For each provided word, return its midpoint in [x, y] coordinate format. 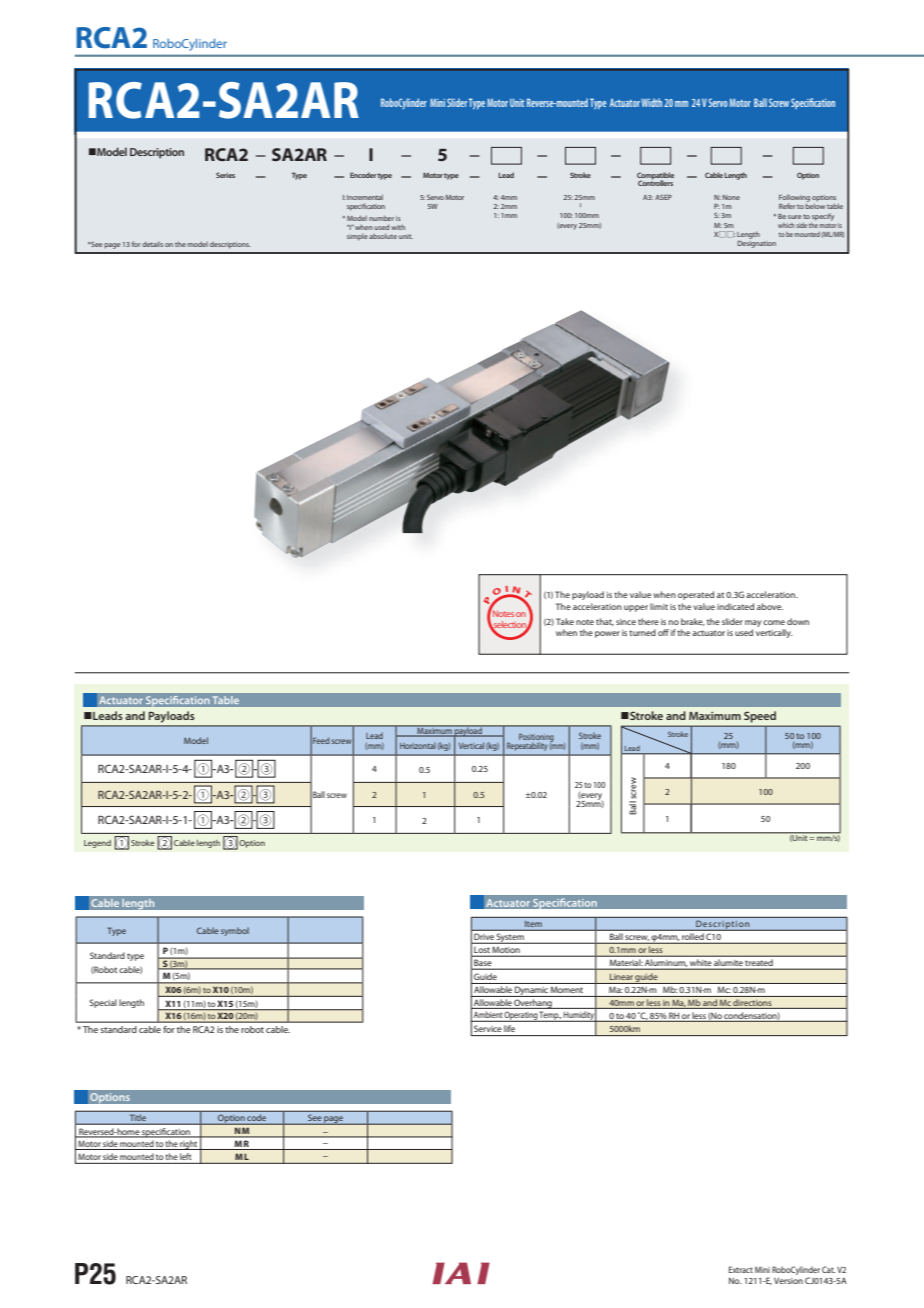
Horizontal [418, 745]
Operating [521, 1017]
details [152, 244]
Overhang [533, 1004]
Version [788, 1280]
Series [225, 175]
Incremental [365, 197]
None [731, 197]
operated [696, 595]
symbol [235, 931]
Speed [760, 716]
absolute [383, 236]
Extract [741, 1269]
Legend [97, 844]
